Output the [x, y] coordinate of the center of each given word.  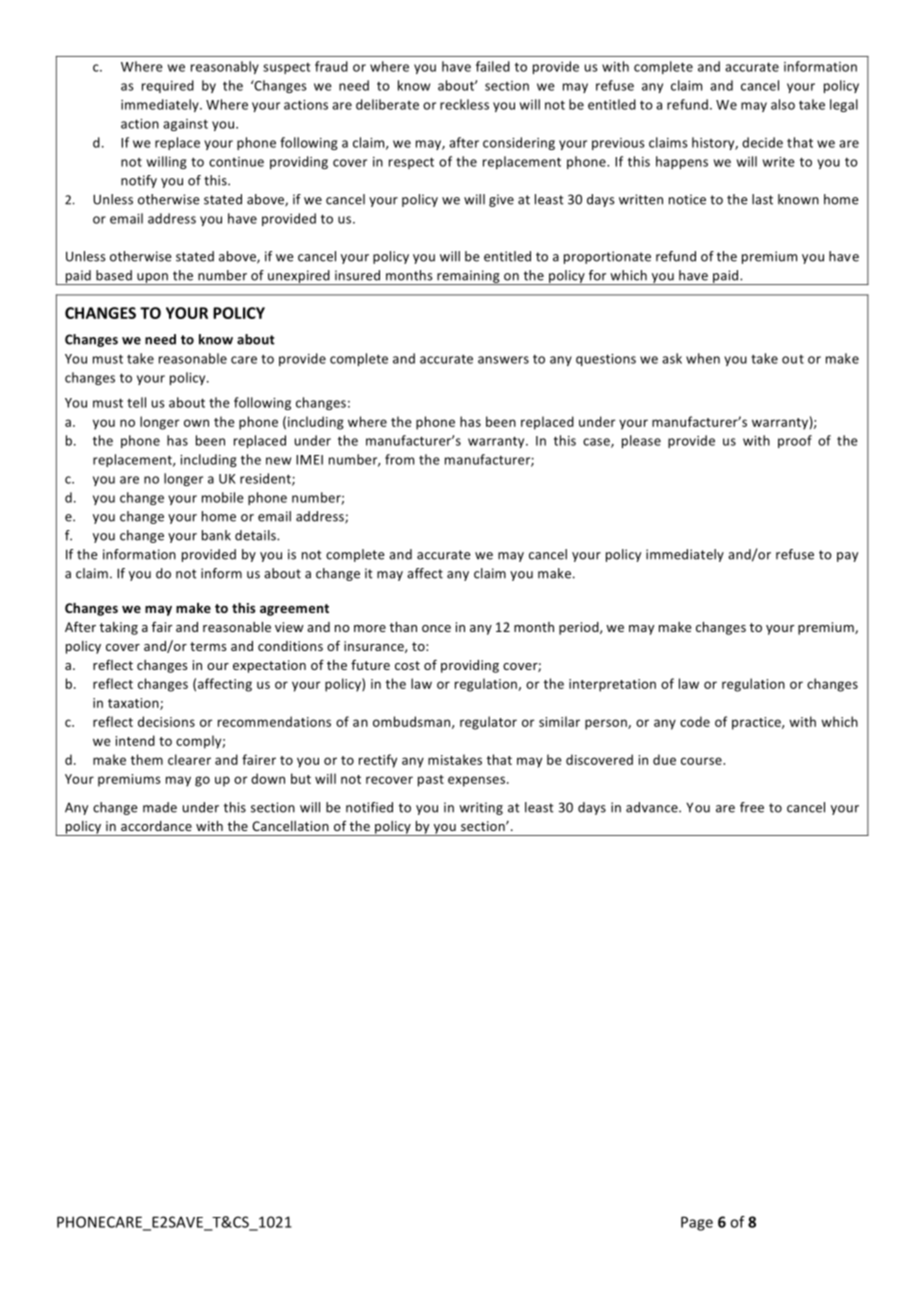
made [160, 807]
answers [503, 360]
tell [136, 402]
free [752, 807]
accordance [156, 826]
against [185, 125]
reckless [464, 104]
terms [208, 646]
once [436, 628]
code [695, 721]
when [703, 358]
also [783, 104]
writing [481, 808]
